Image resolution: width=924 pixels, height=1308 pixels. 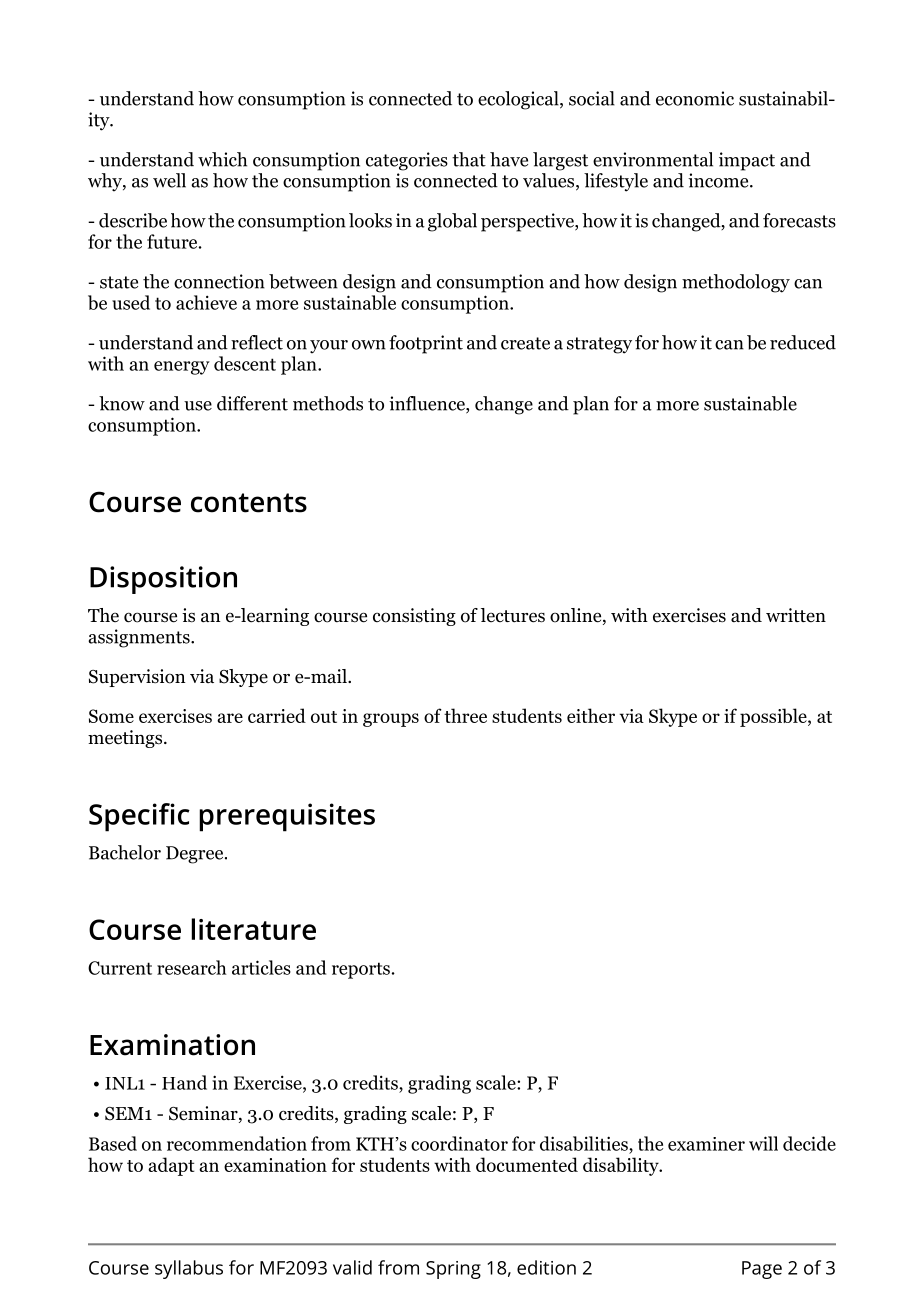 What do you see at coordinates (189, 1269) in the page?
I see `syllabus` at bounding box center [189, 1269].
